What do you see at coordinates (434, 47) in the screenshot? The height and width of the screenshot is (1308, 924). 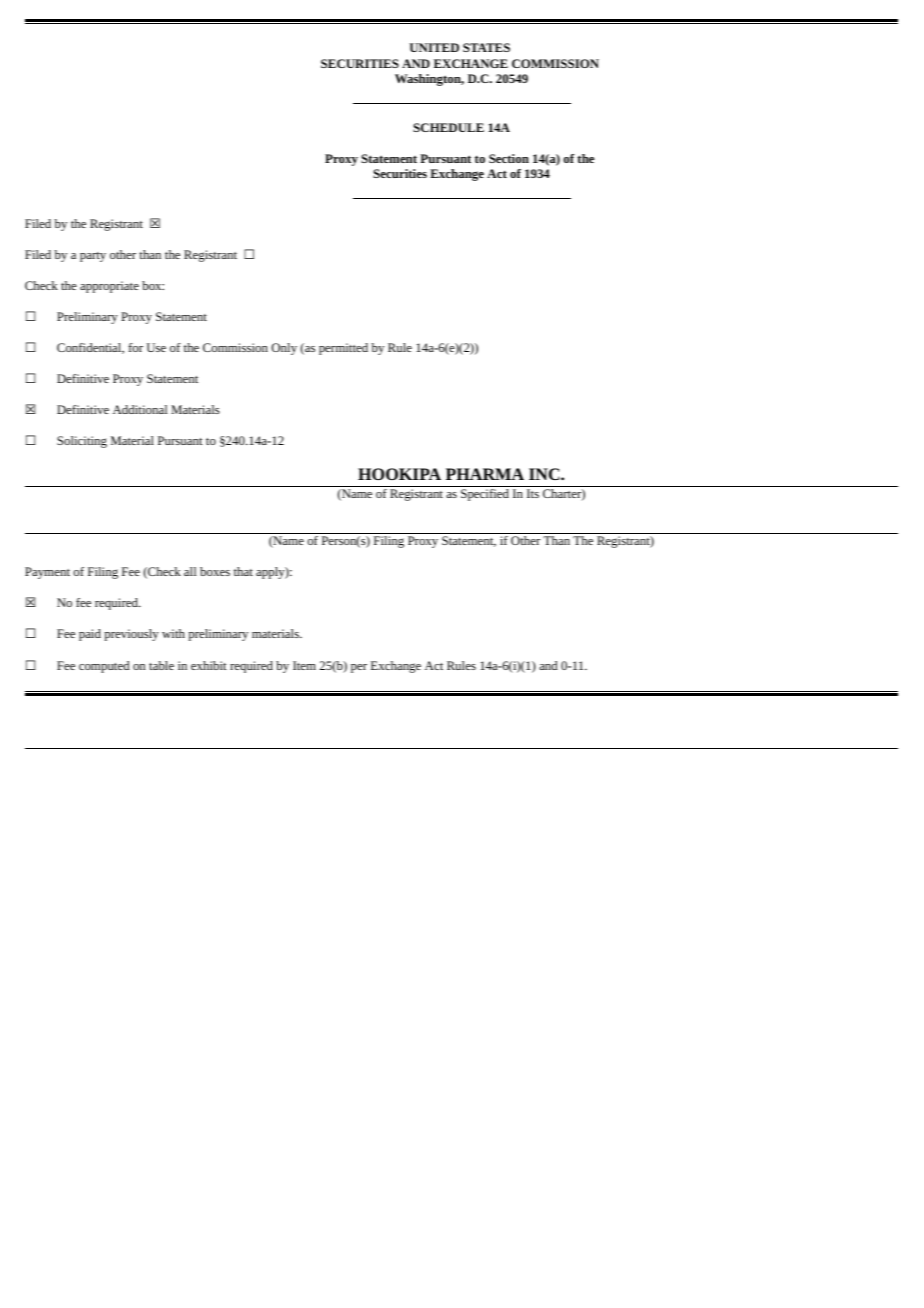 I see `UNITED` at bounding box center [434, 47].
